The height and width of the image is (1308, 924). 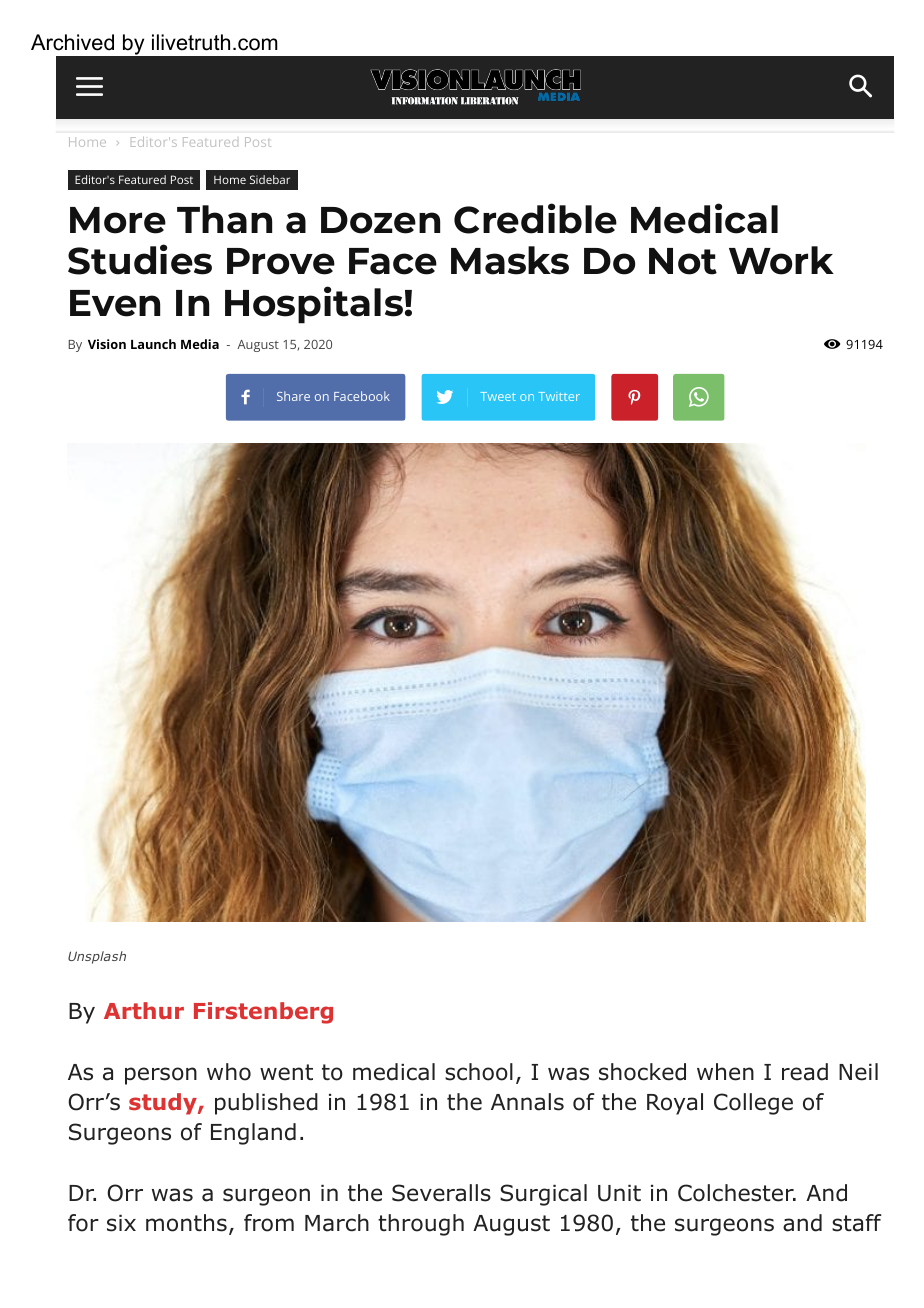 What do you see at coordinates (153, 344) in the image?
I see `Launch` at bounding box center [153, 344].
